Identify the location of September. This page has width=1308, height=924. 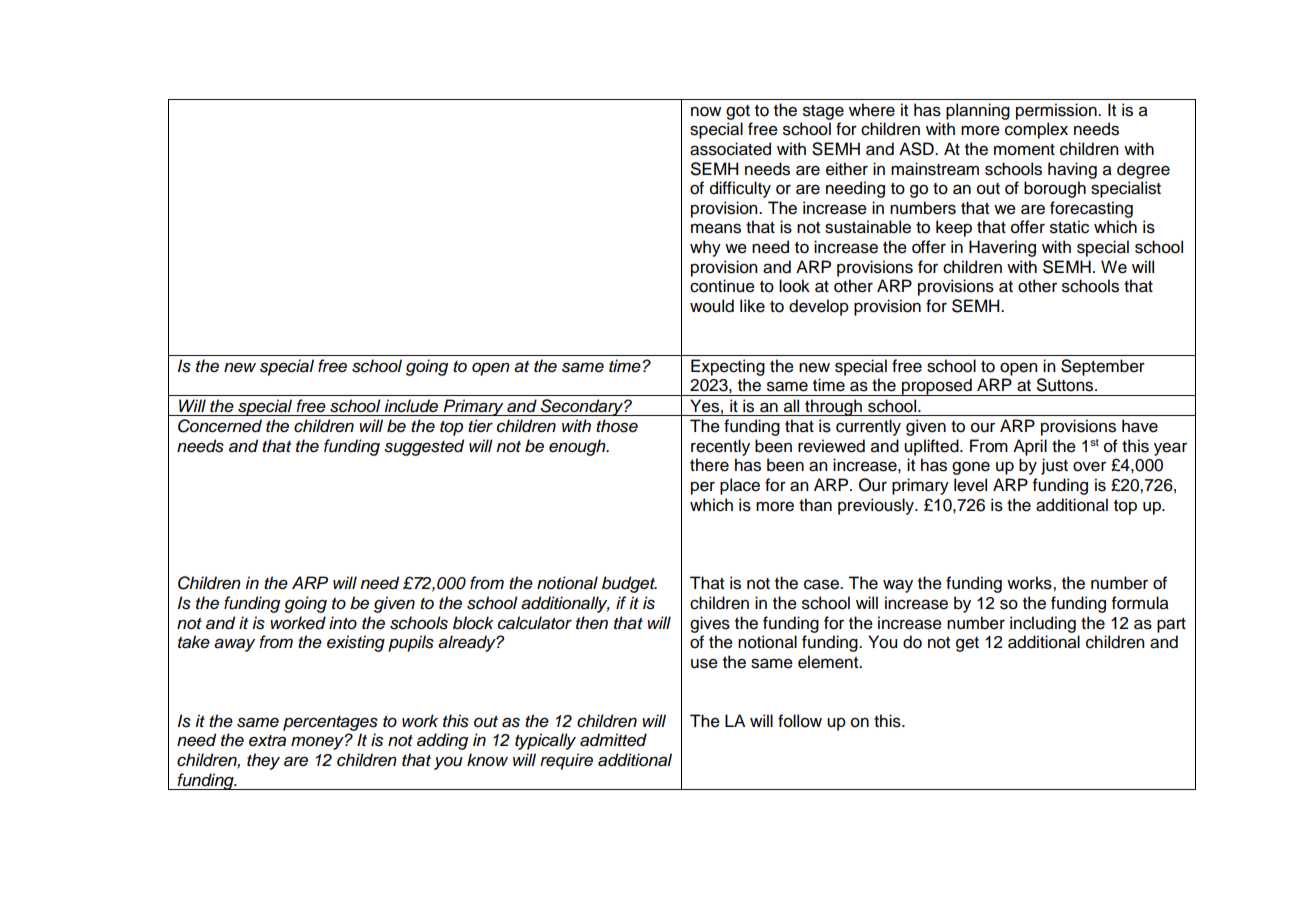
(1103, 367).
